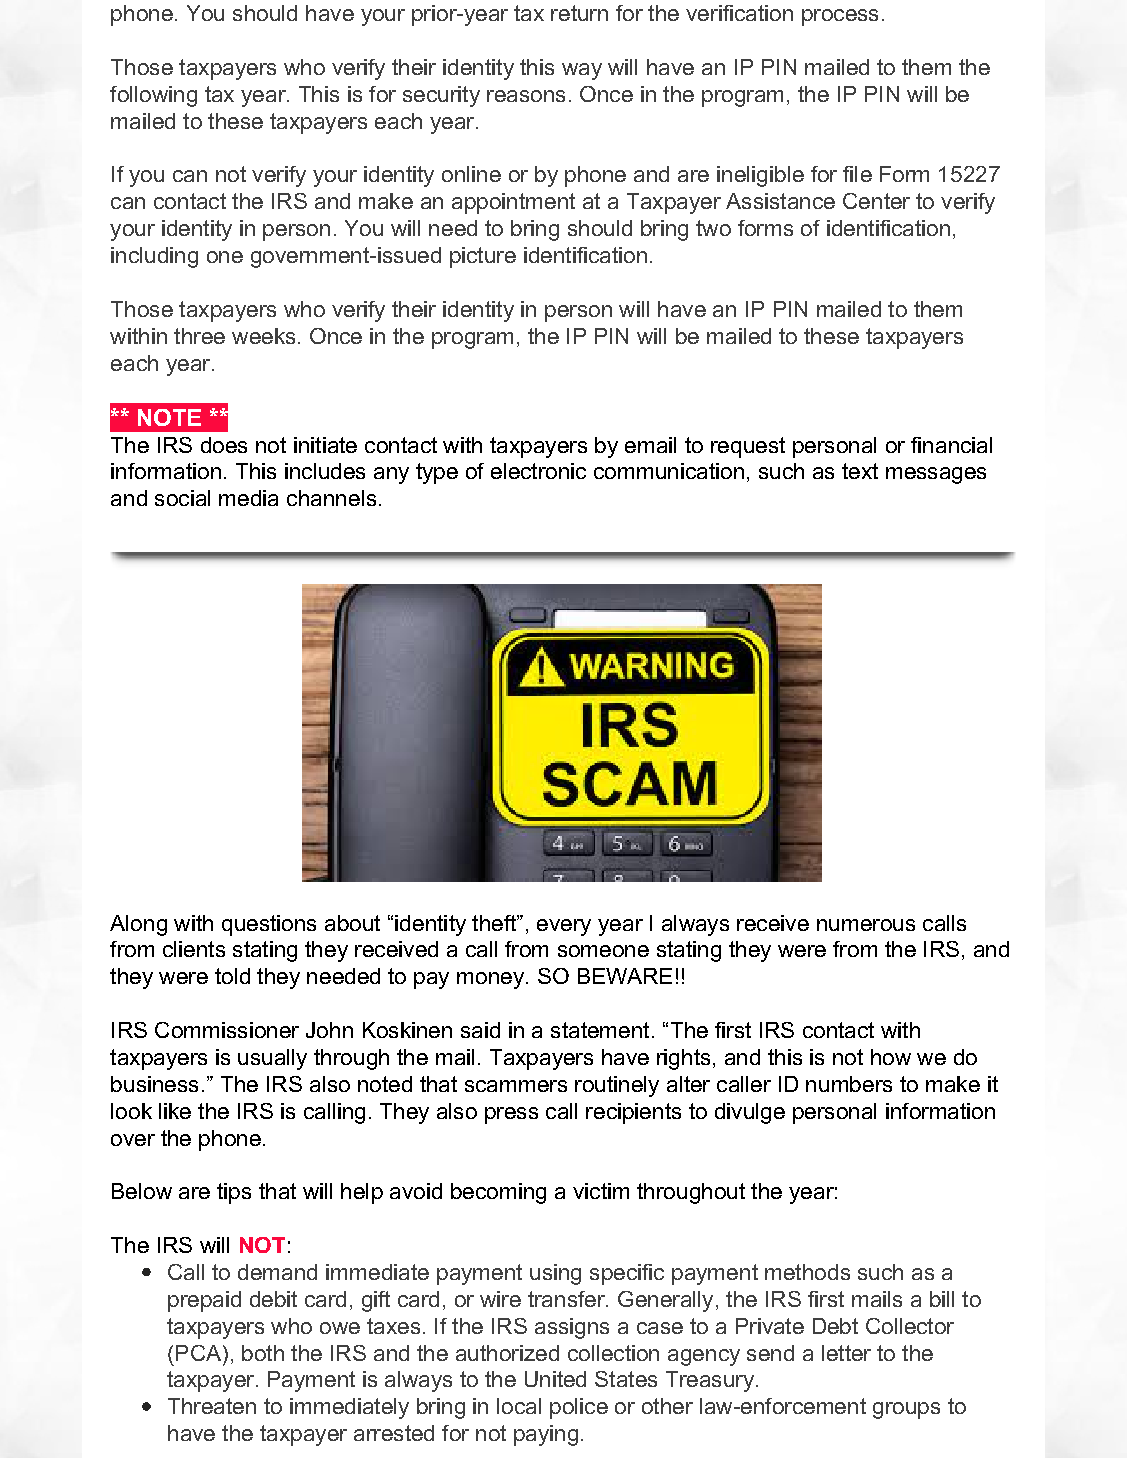 Image resolution: width=1127 pixels, height=1458 pixels. Describe the element at coordinates (212, 1406) in the page. I see `Threaten` at that location.
